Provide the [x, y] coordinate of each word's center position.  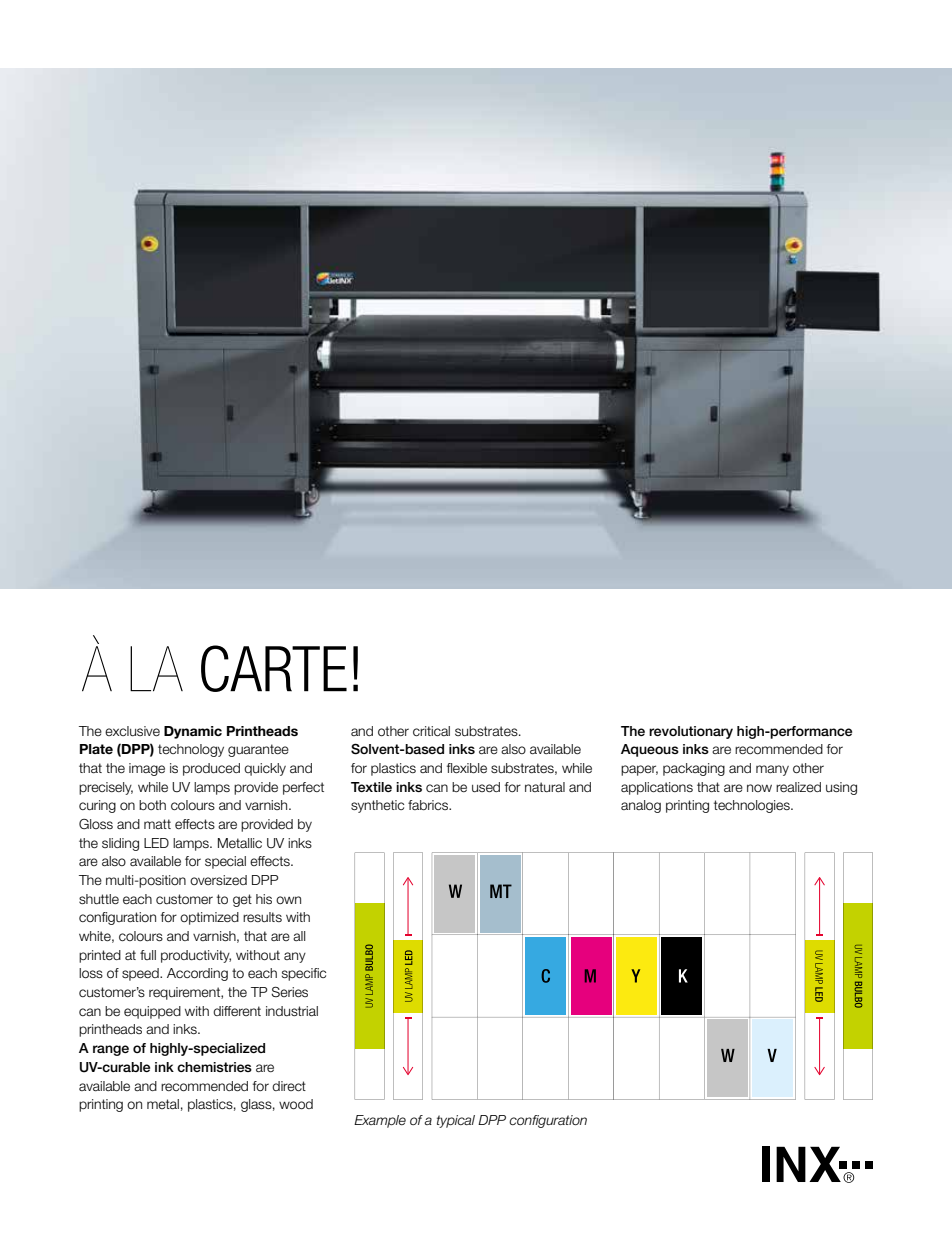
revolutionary [691, 732]
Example [380, 1121]
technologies [753, 806]
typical [456, 1121]
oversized [218, 880]
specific [304, 974]
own [288, 900]
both [152, 805]
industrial [292, 1011]
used [486, 787]
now [759, 788]
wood [296, 1104]
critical [431, 731]
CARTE [274, 668]
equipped [152, 1012]
